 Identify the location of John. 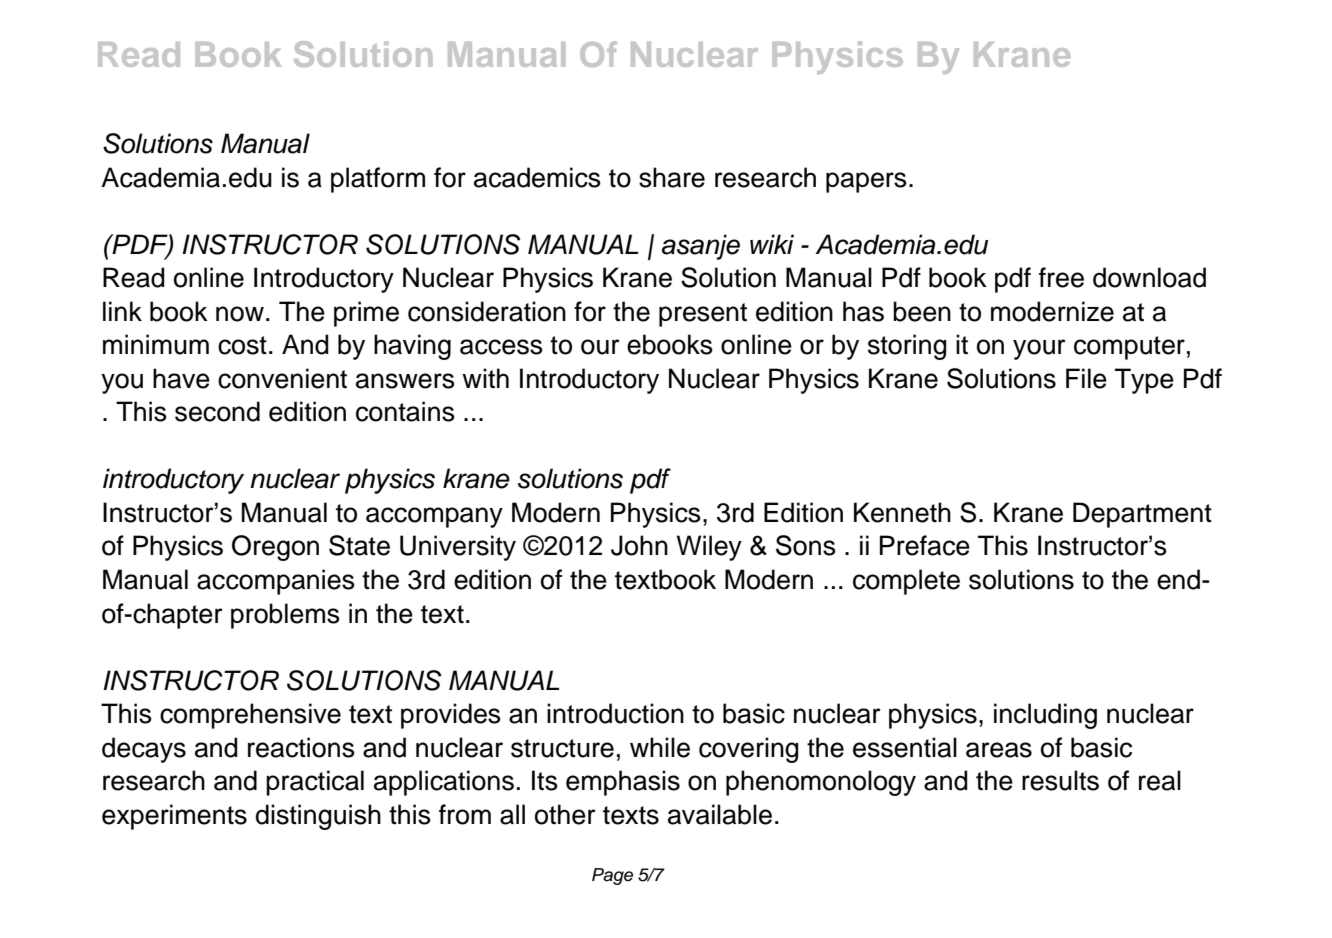
(639, 545).
